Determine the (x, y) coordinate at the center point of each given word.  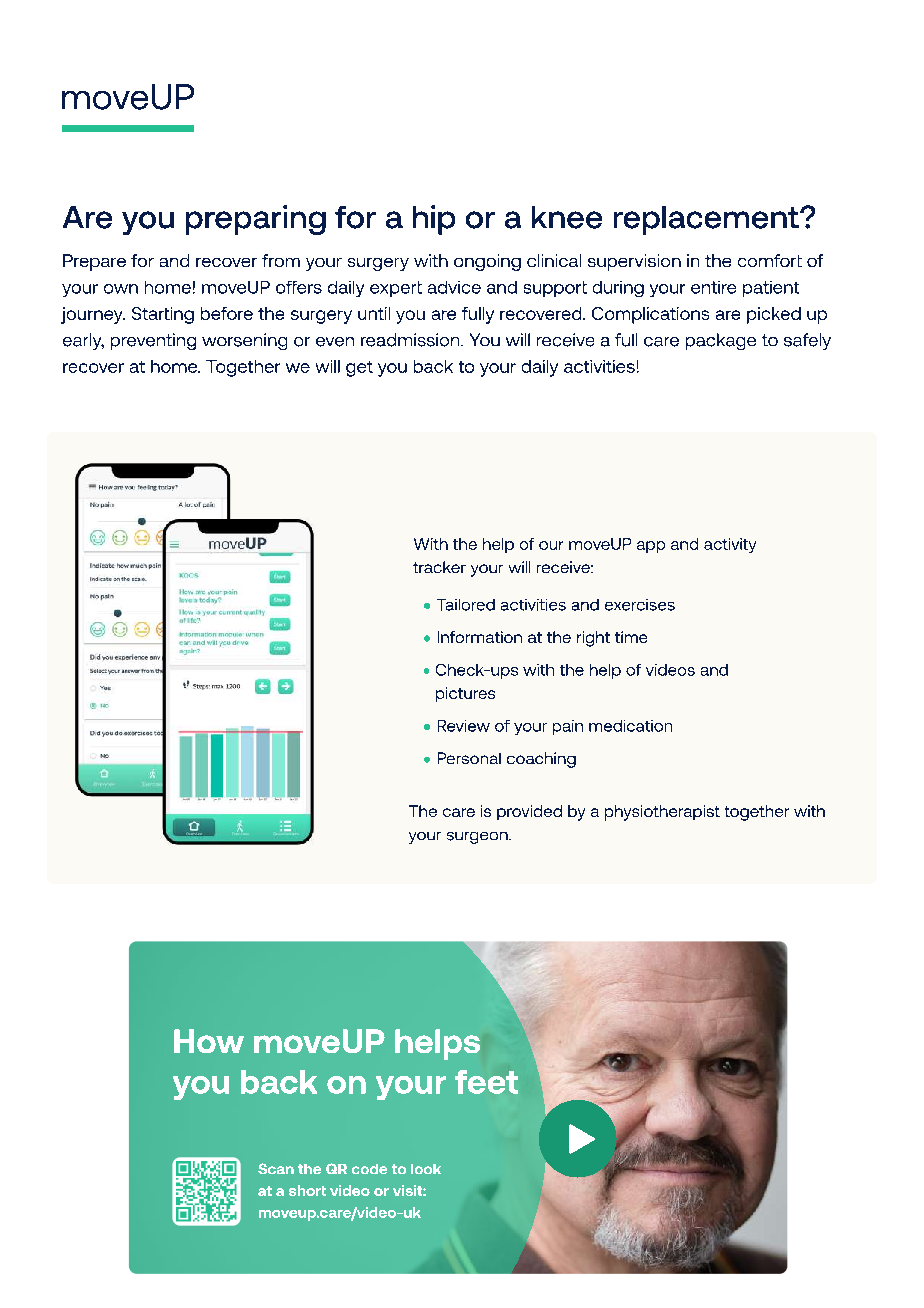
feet (486, 1082)
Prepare (94, 262)
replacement (707, 220)
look (426, 1169)
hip (434, 220)
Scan (276, 1168)
